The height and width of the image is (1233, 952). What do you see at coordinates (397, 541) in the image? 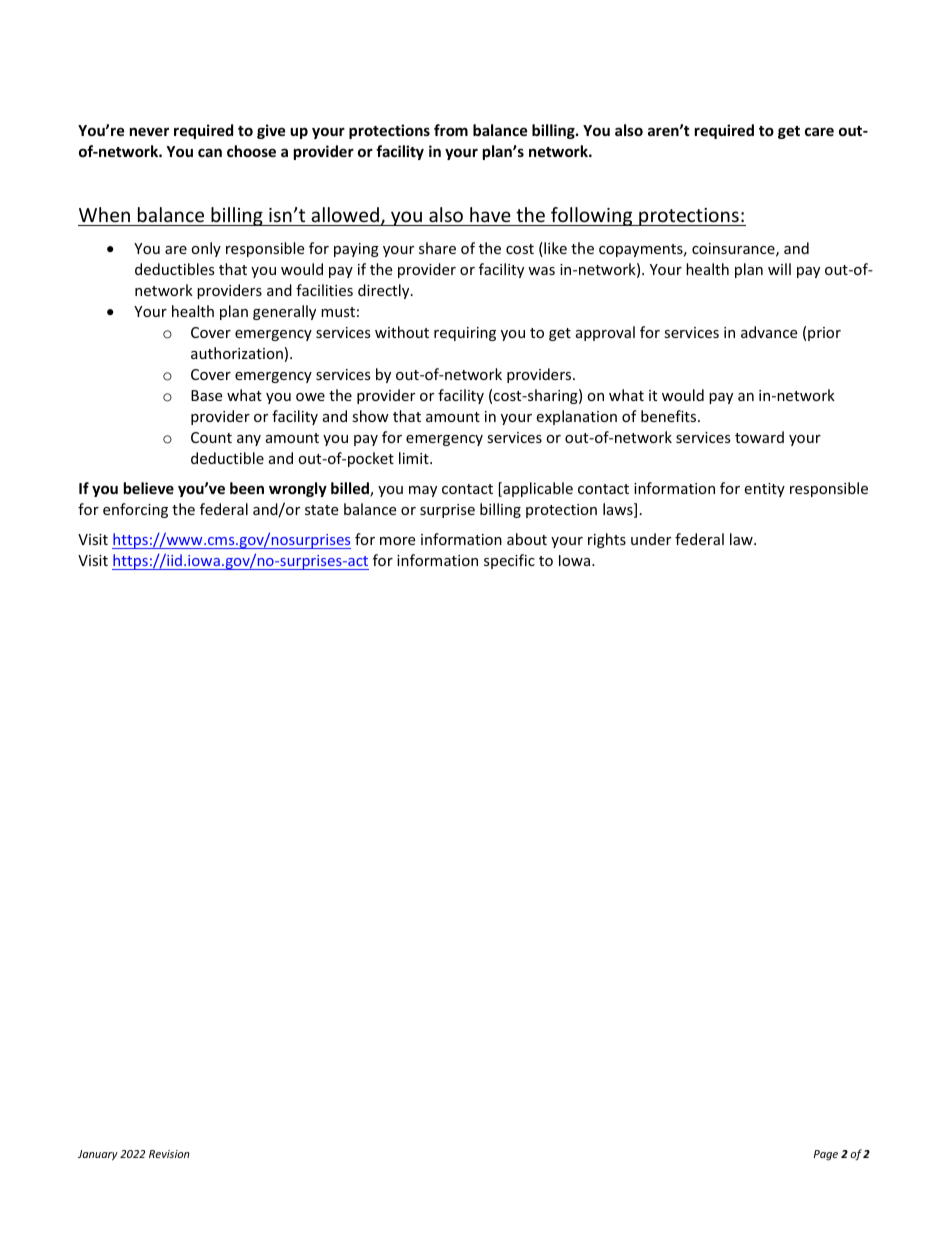
I see `more` at bounding box center [397, 541].
